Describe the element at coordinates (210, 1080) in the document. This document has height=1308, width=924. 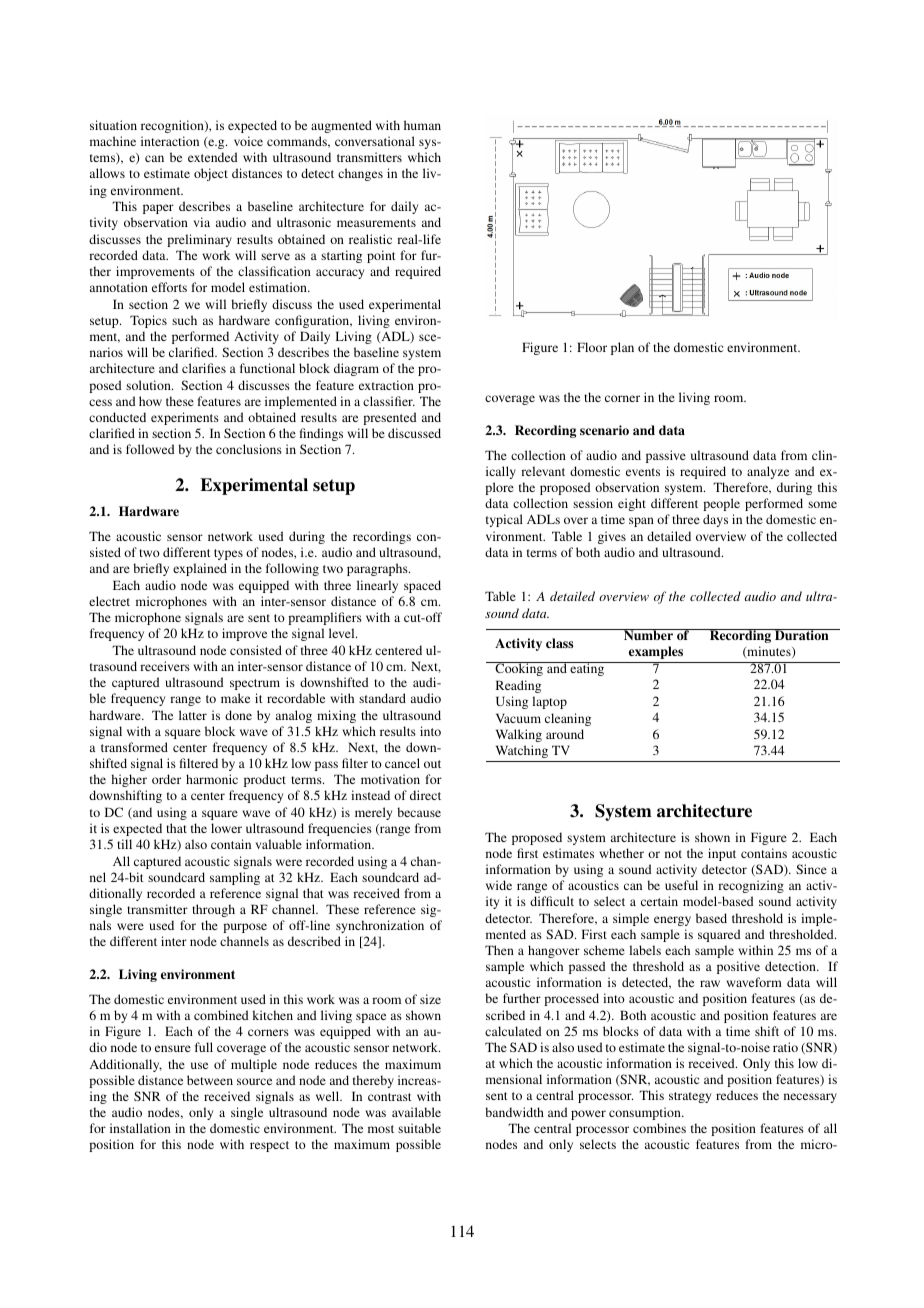
I see `between` at that location.
